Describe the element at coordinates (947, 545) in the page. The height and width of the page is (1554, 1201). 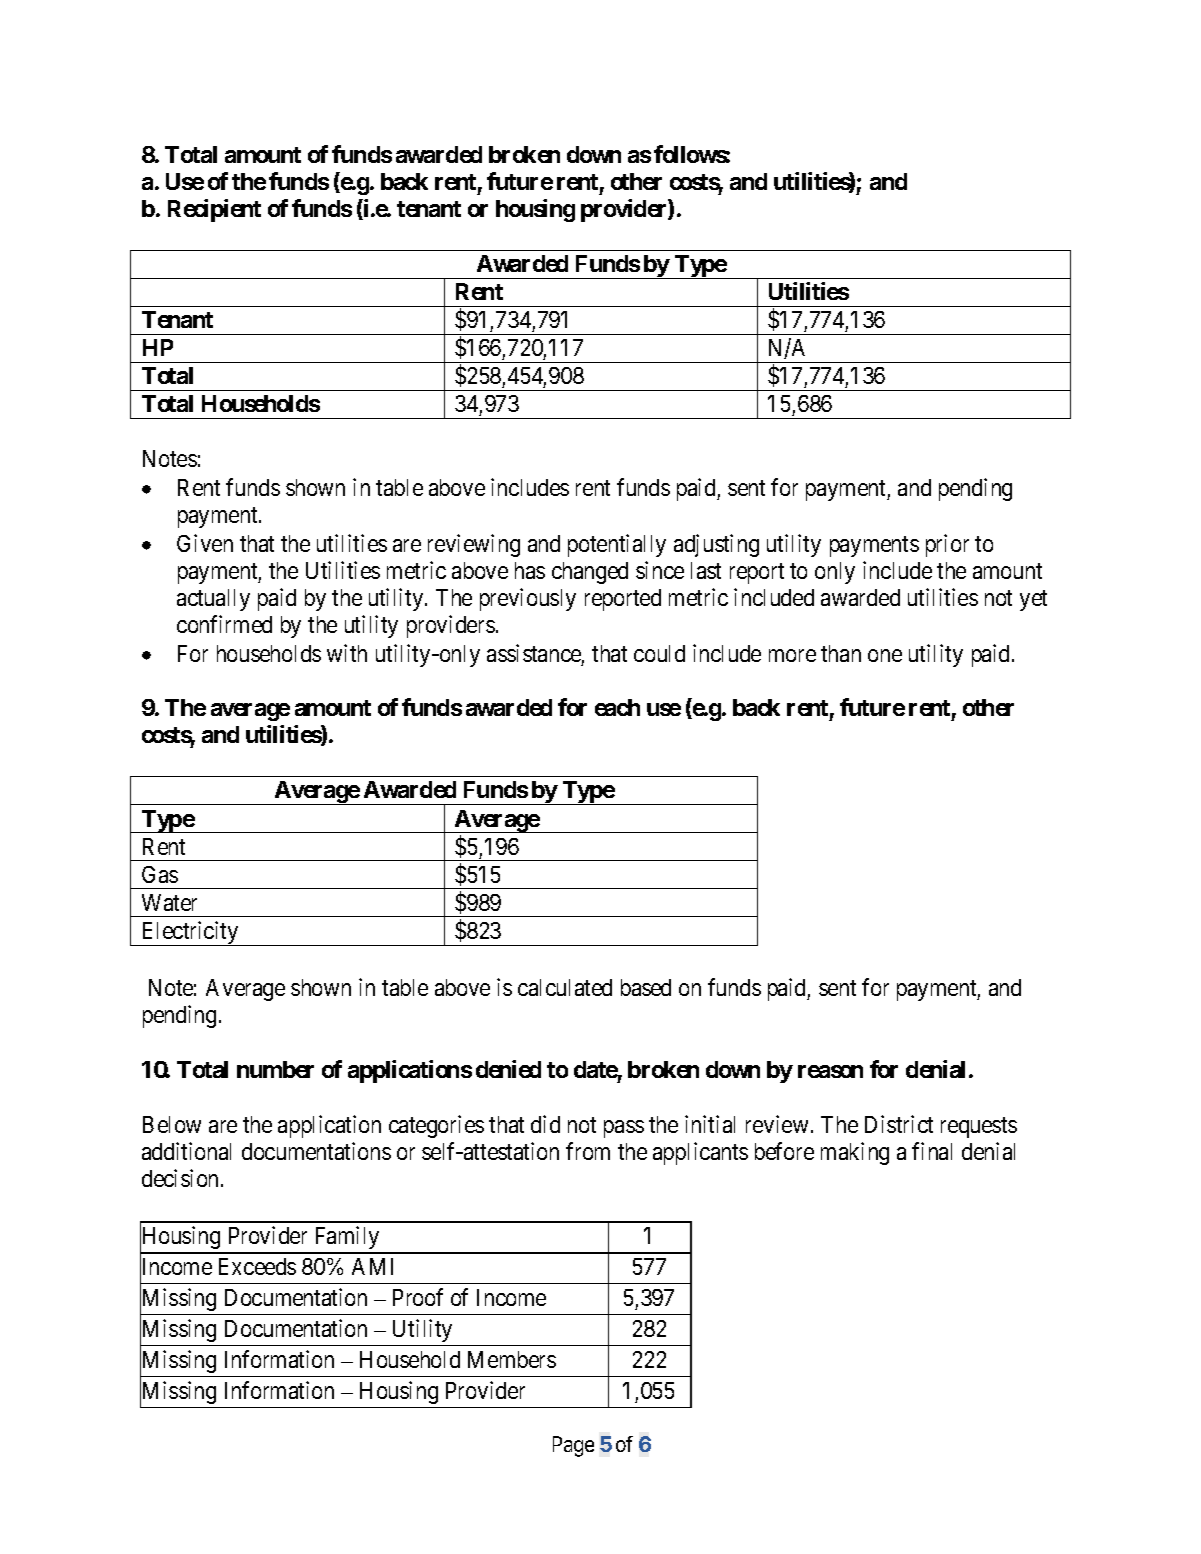
I see `prior` at that location.
